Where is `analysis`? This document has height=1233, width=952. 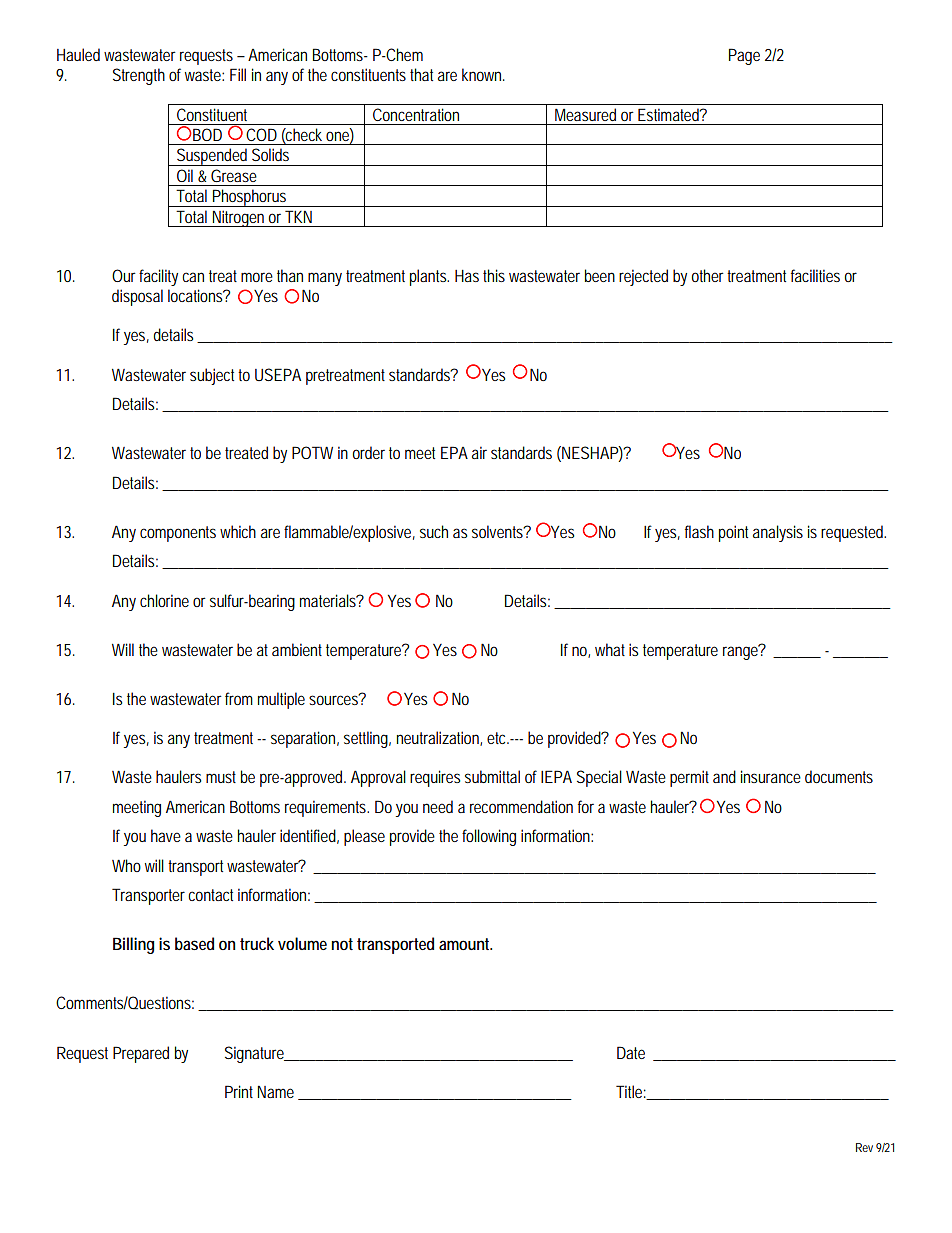
analysis is located at coordinates (778, 533).
